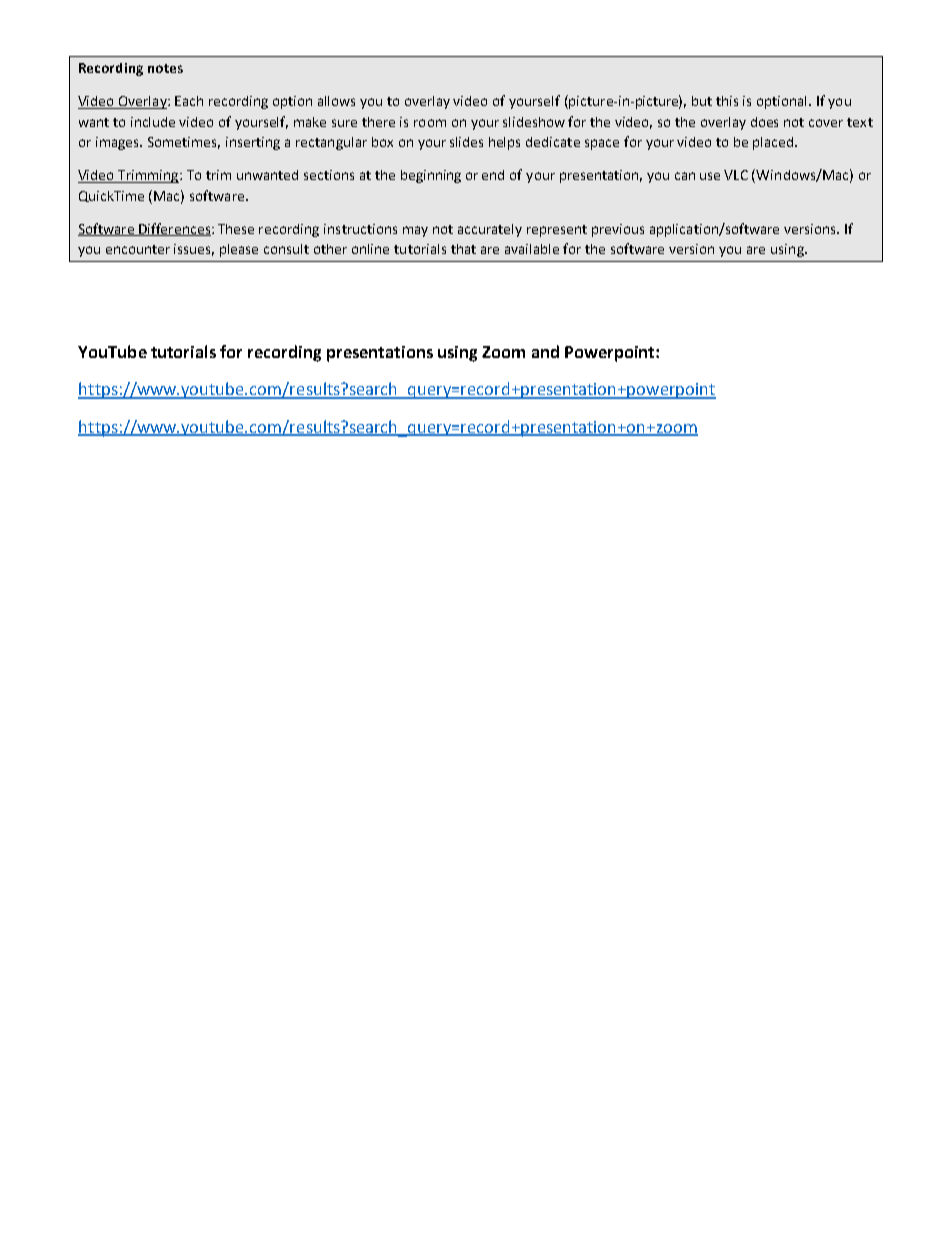 This document has height=1233, width=952. What do you see at coordinates (165, 68) in the document?
I see `notes` at bounding box center [165, 68].
